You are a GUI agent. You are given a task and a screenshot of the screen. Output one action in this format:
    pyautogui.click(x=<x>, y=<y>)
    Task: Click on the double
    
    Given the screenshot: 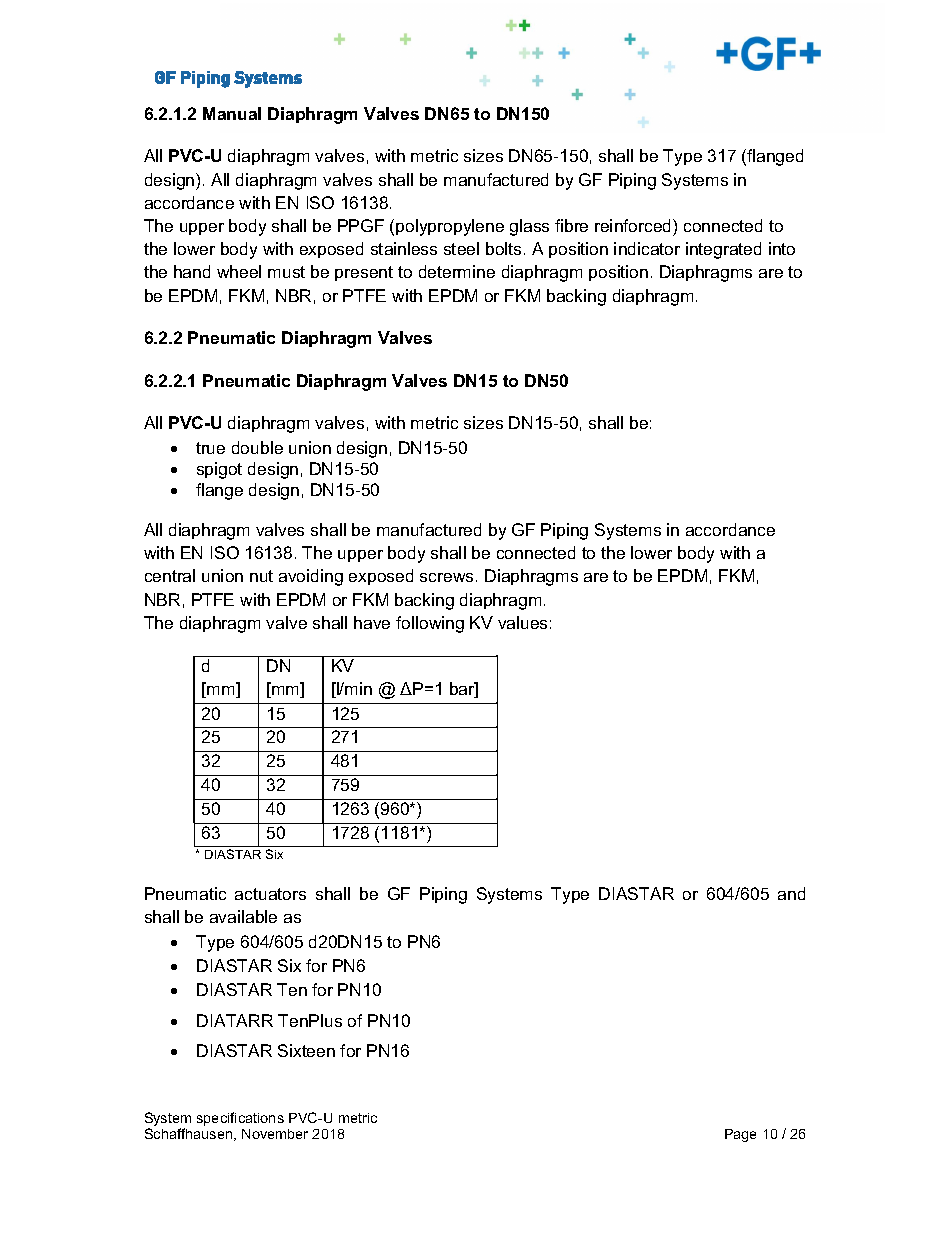 What is the action you would take?
    pyautogui.click(x=257, y=447)
